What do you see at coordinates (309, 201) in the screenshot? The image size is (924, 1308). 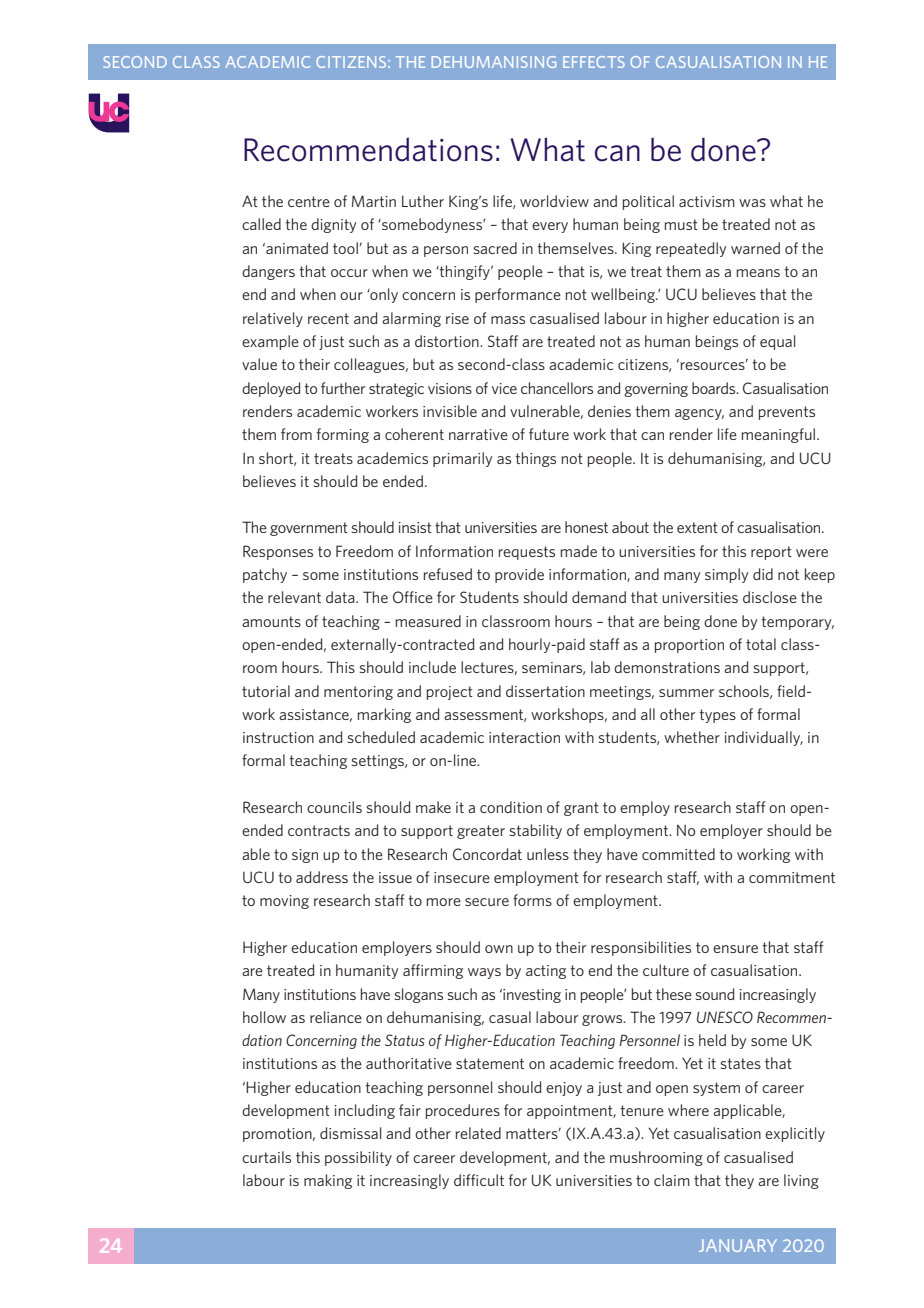 I see `centre` at bounding box center [309, 201].
